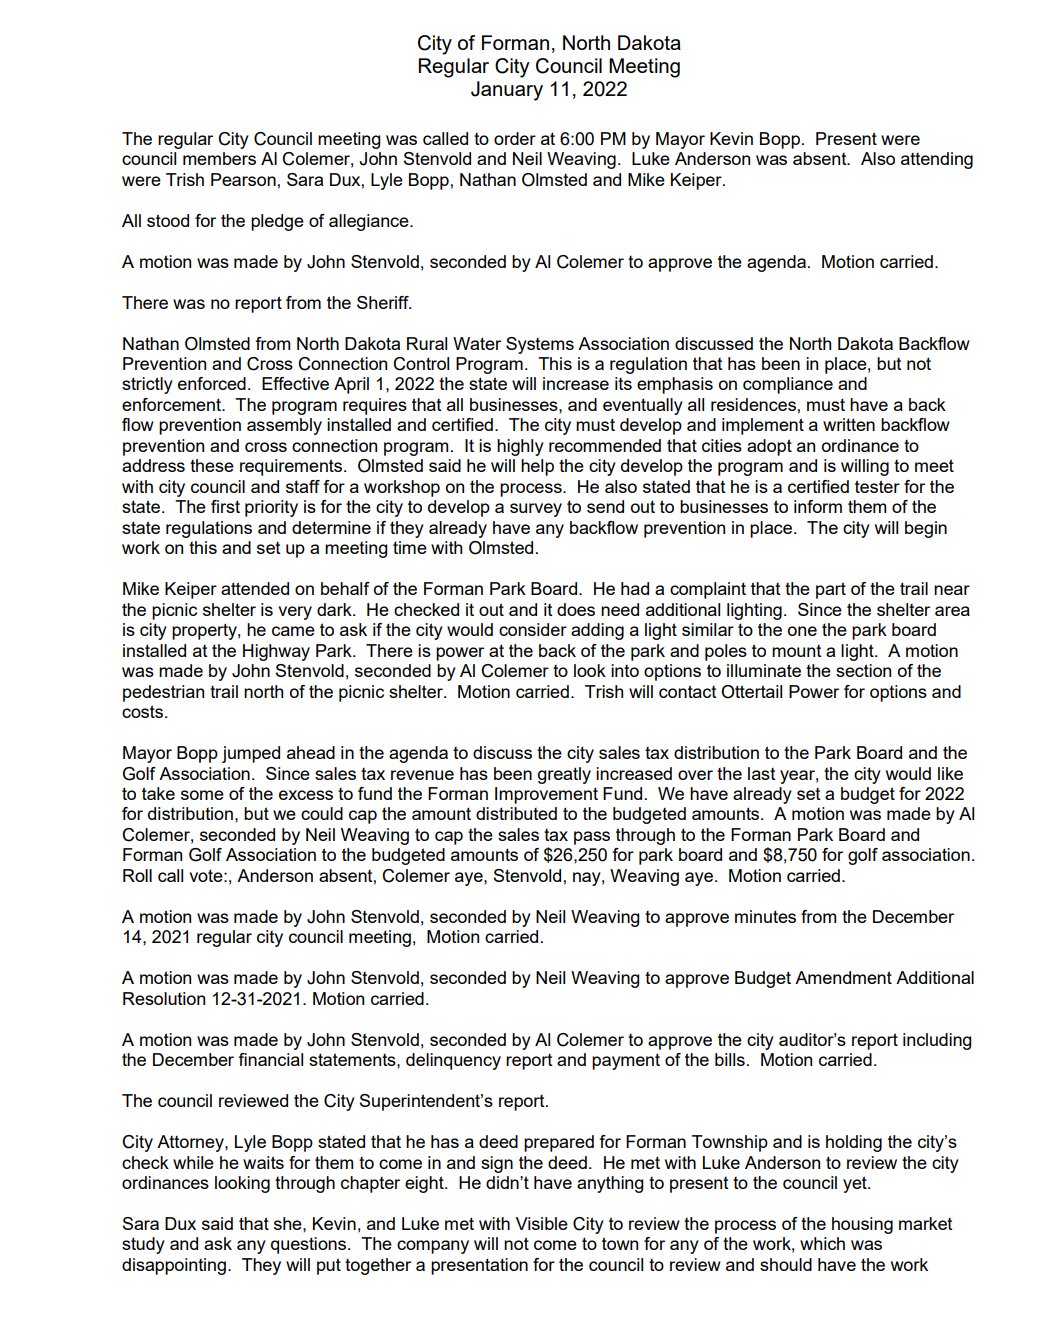 The width and height of the screenshot is (1038, 1343). I want to click on does, so click(576, 609).
